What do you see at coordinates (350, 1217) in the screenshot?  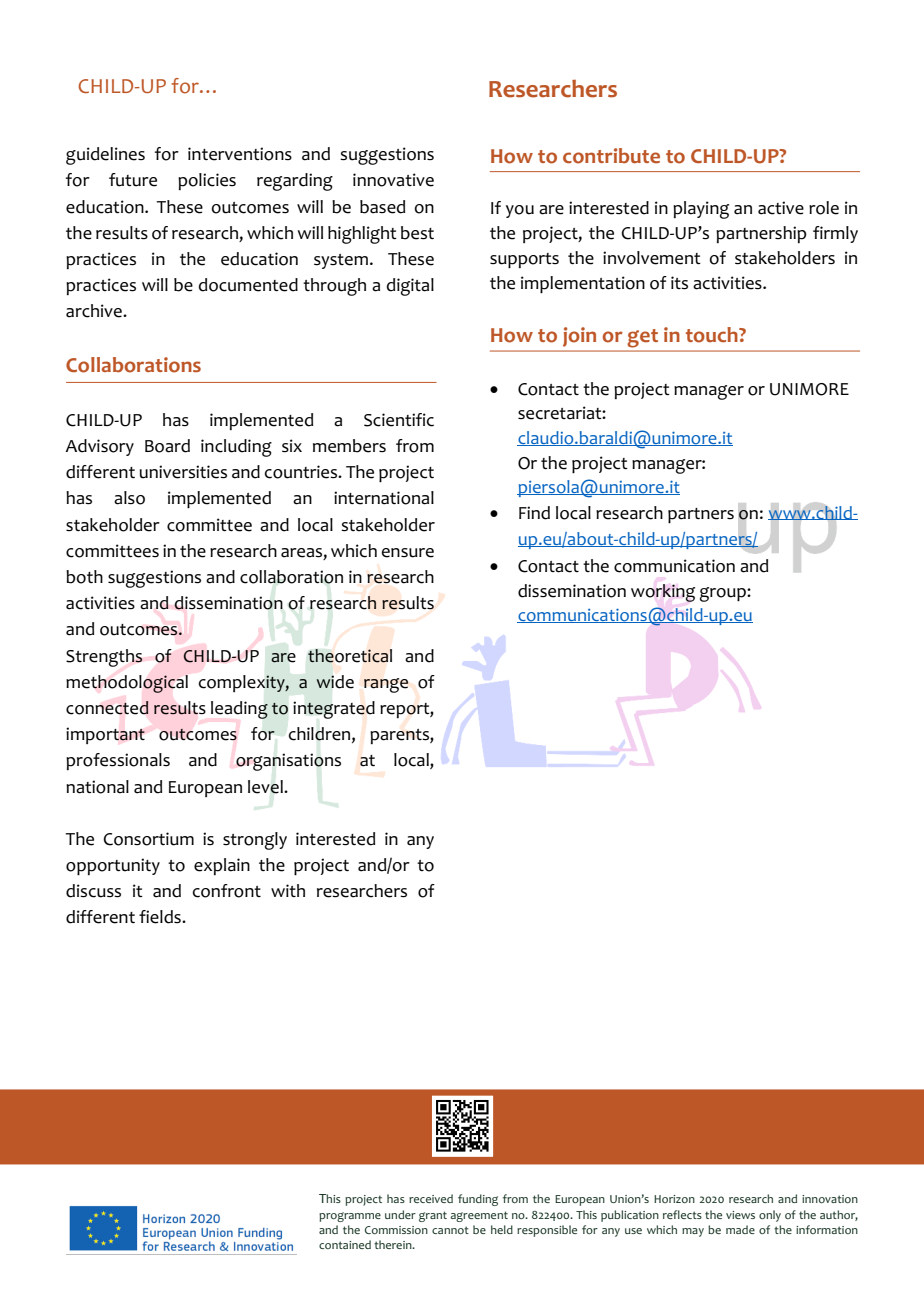 I see `programme` at bounding box center [350, 1217].
